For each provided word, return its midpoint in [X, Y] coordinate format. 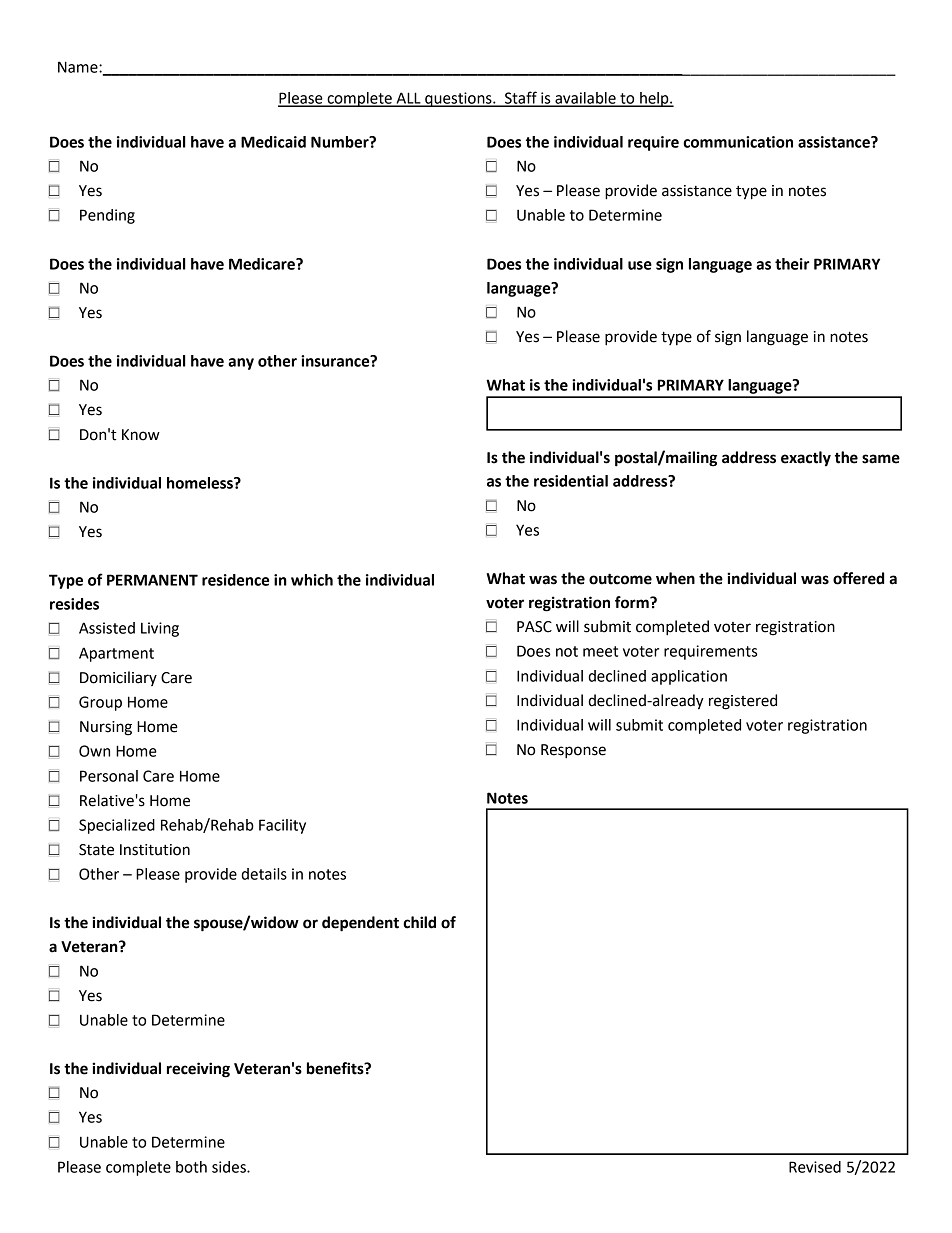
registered [743, 702]
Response [573, 751]
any [241, 364]
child [419, 922]
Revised [815, 1167]
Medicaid [273, 142]
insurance [336, 361]
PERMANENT [152, 580]
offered [858, 578]
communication [738, 142]
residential [571, 481]
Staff [520, 98]
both [191, 1167]
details [264, 874]
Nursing [106, 728]
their [792, 264]
